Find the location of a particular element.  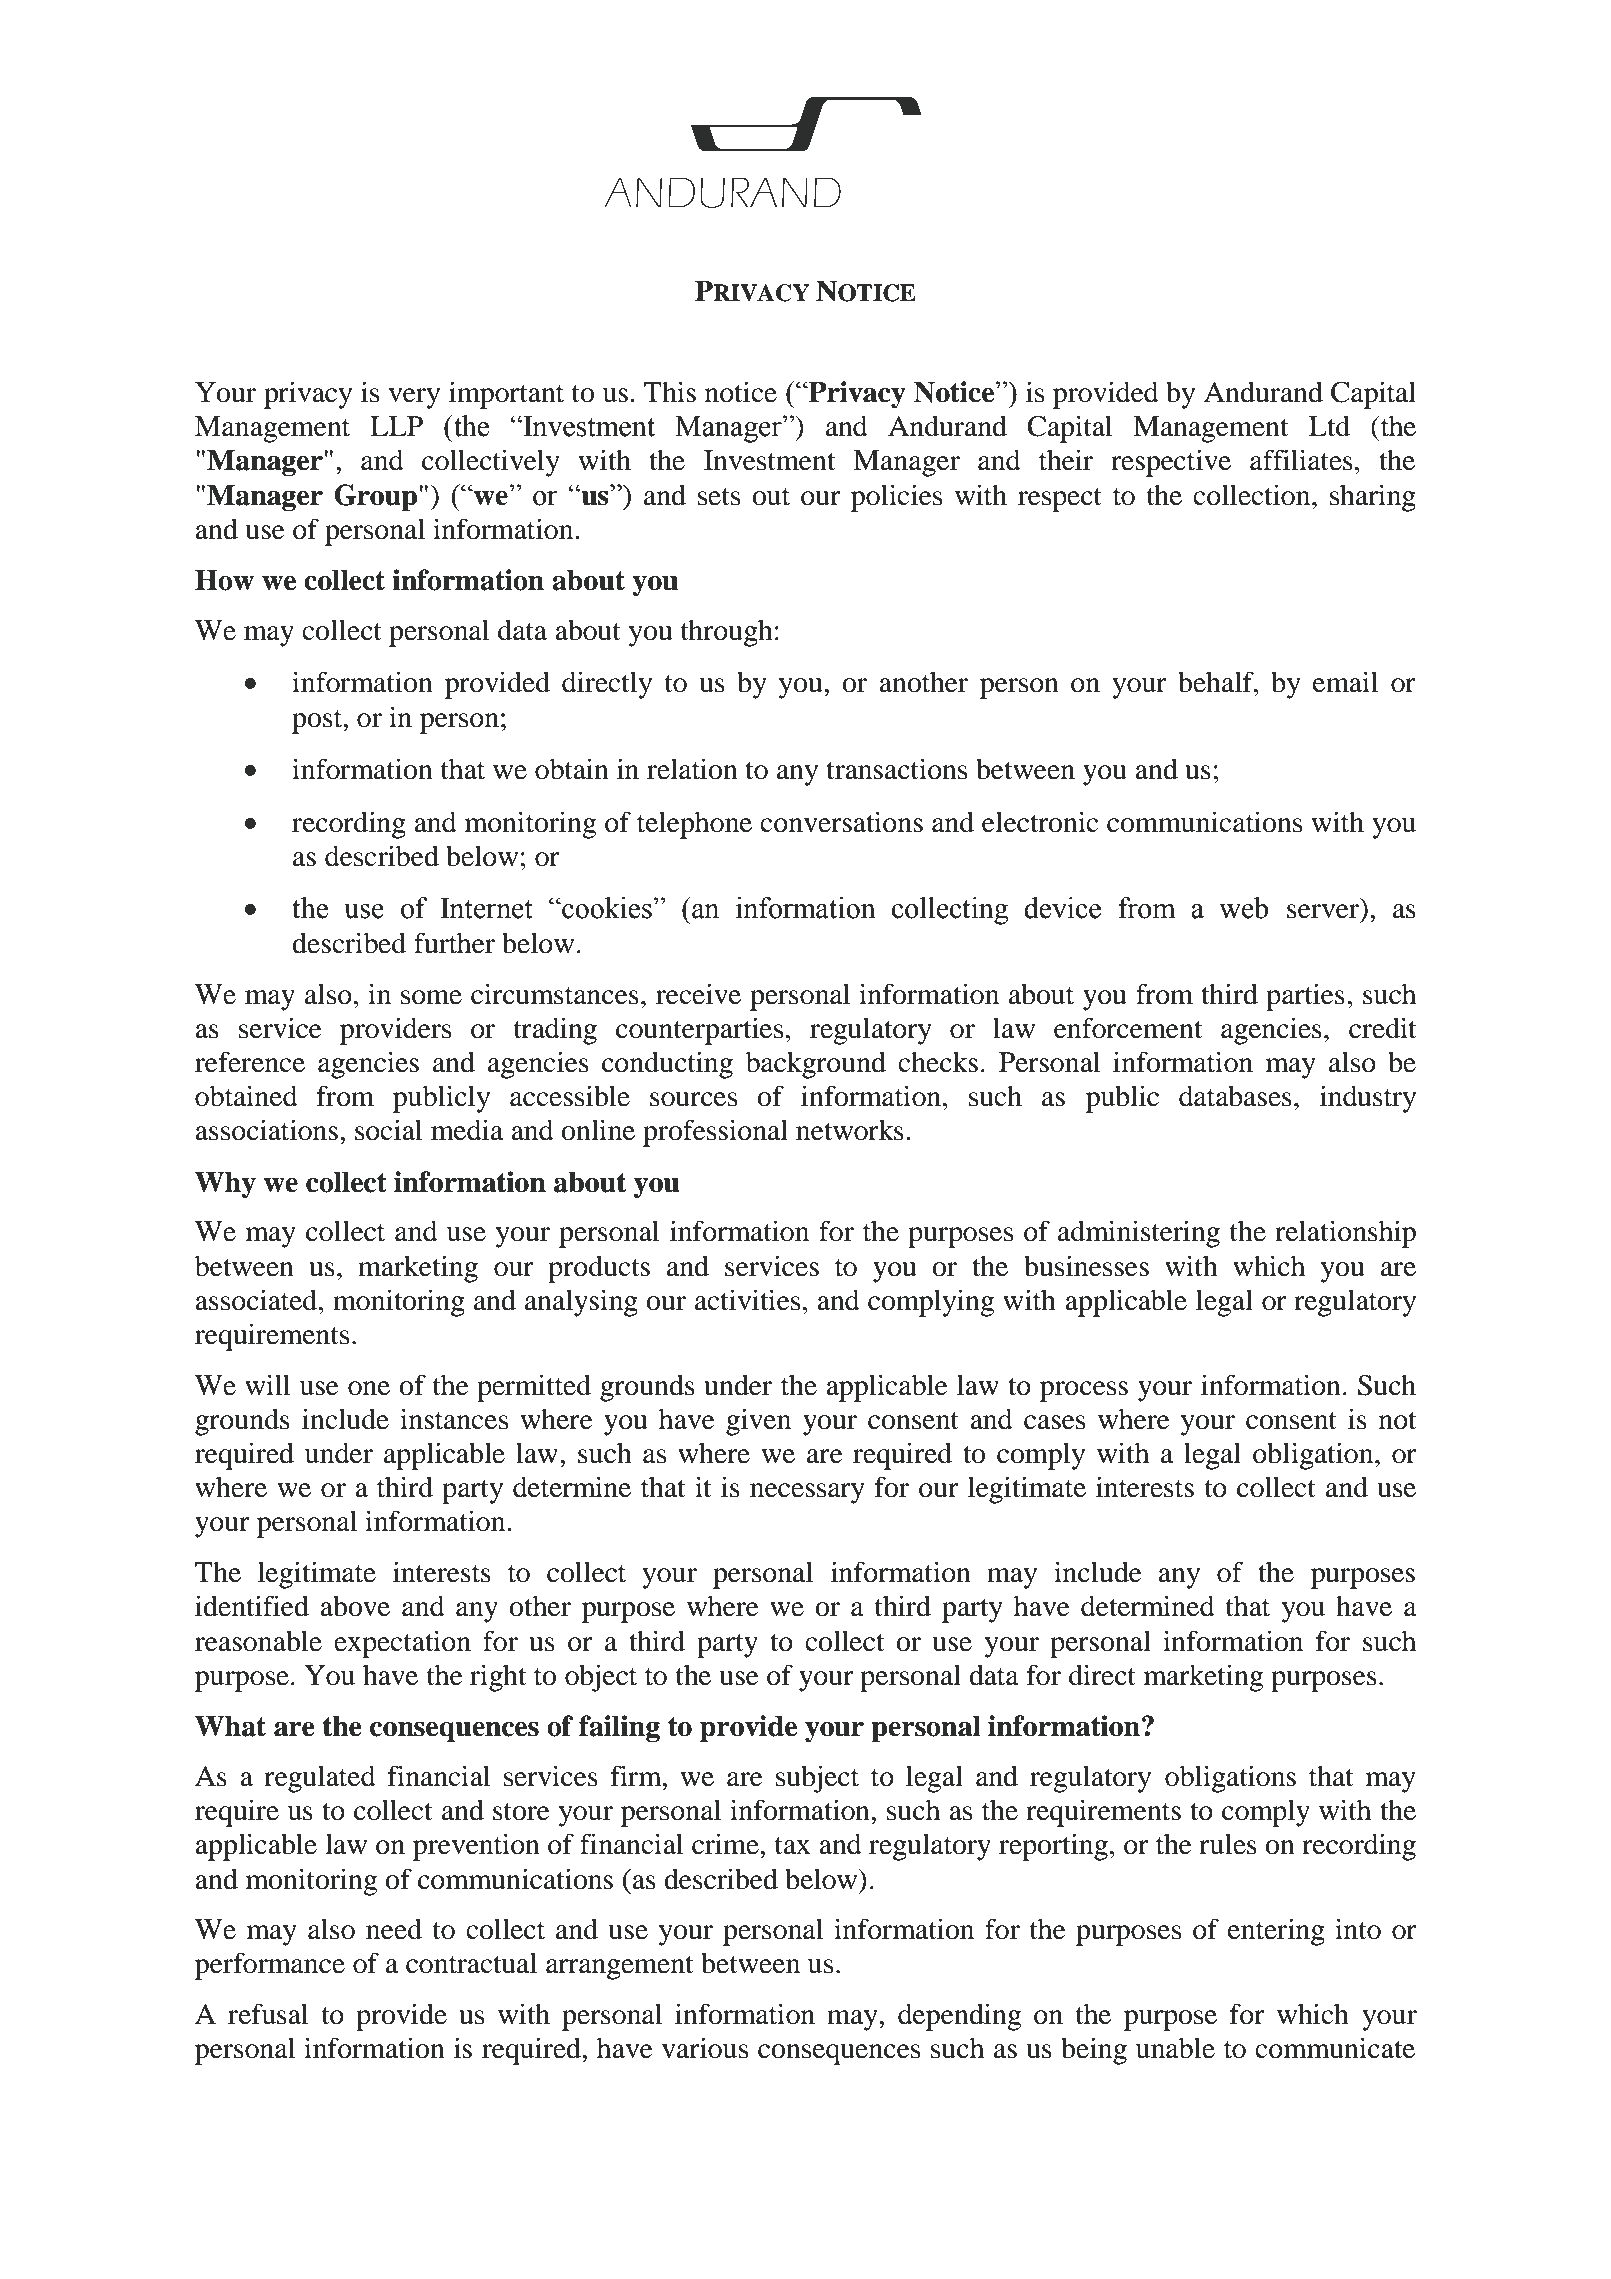

refusal is located at coordinates (268, 2014).
